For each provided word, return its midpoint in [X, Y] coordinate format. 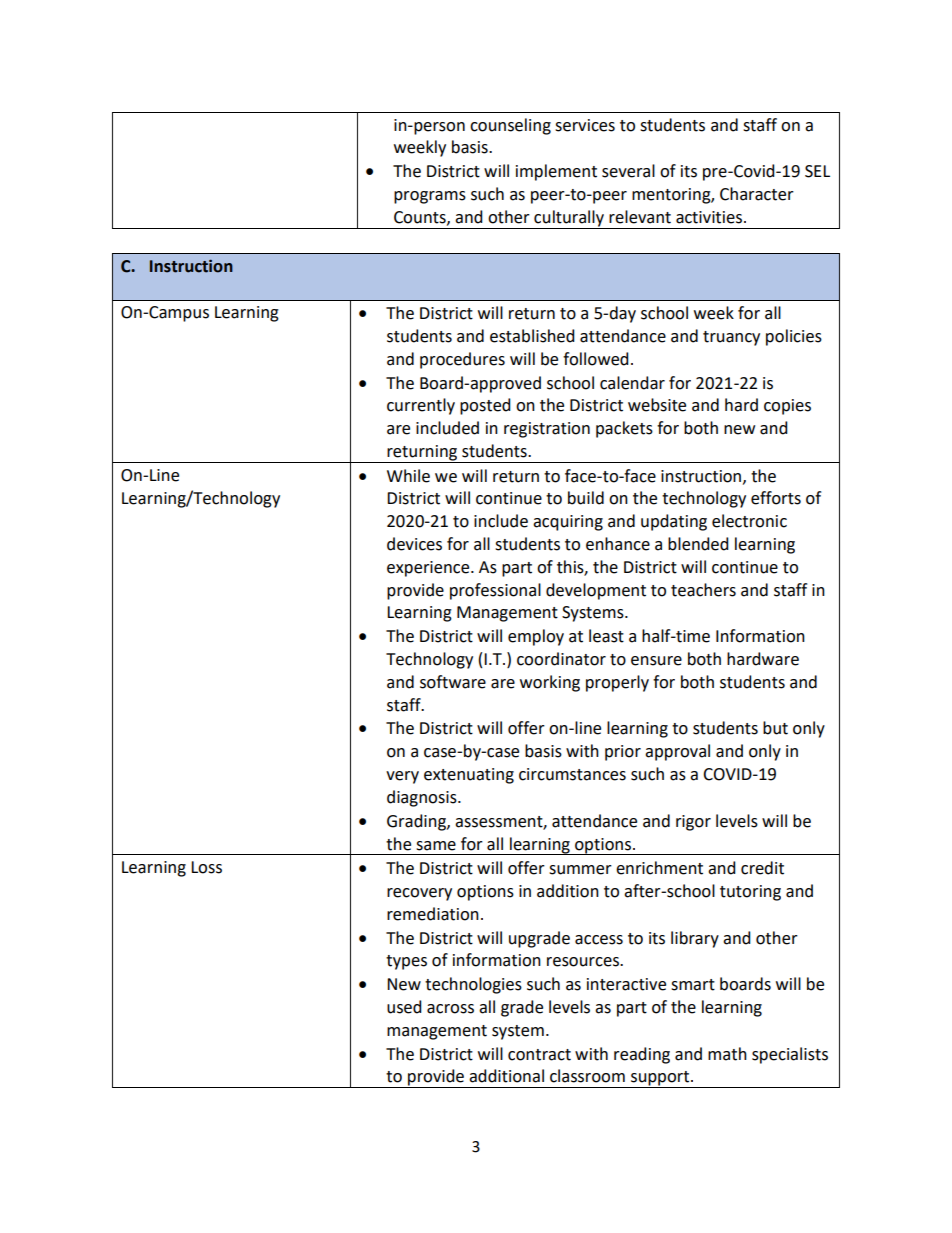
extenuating [469, 776]
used [404, 1007]
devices [414, 544]
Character [757, 194]
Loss [206, 867]
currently [421, 406]
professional [495, 591]
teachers [703, 590]
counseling [510, 126]
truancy [731, 338]
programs [430, 197]
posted [485, 406]
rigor [693, 823]
